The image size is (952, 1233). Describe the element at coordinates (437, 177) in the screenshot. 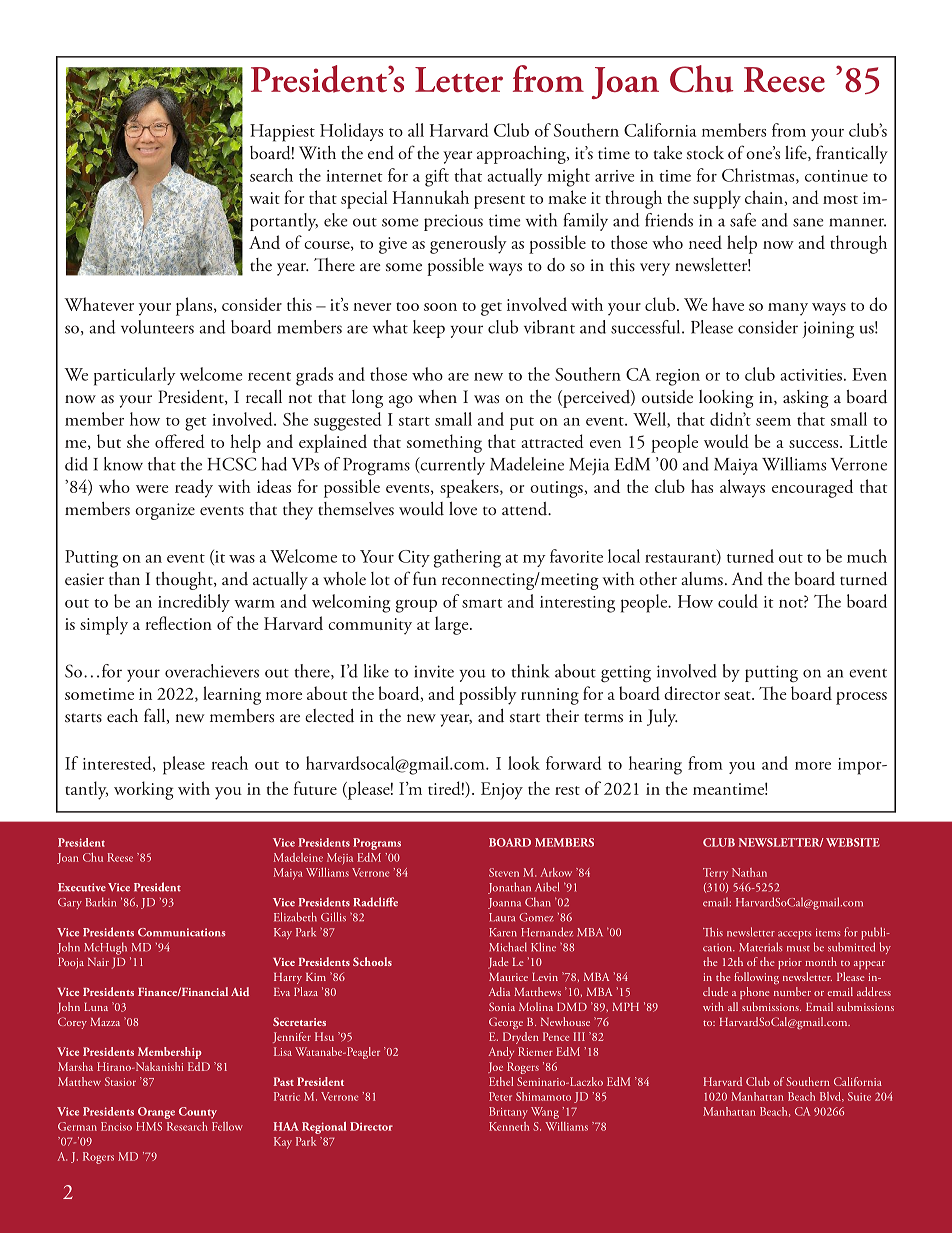

I see `gift` at that location.
